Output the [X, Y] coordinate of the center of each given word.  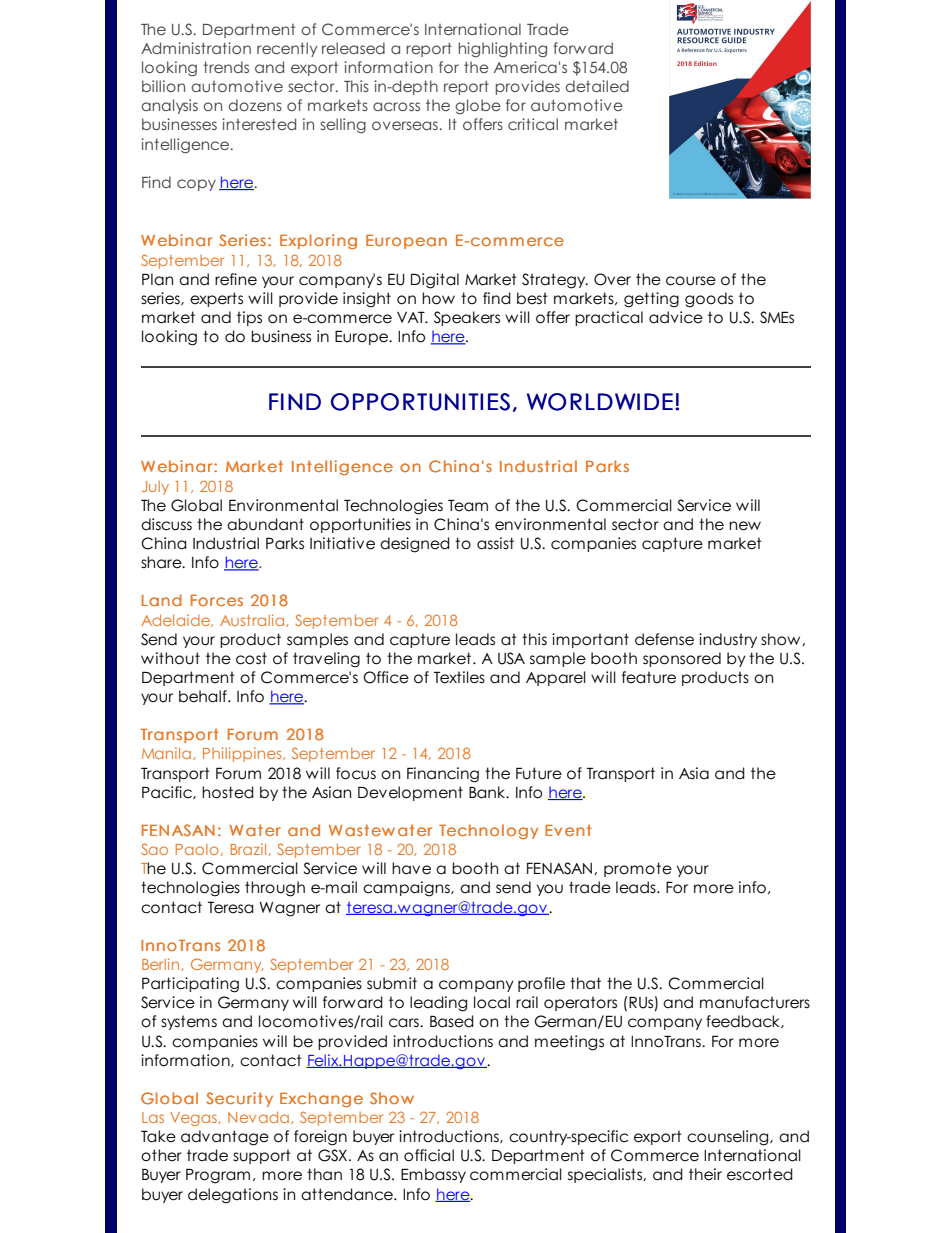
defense [664, 639]
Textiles [459, 677]
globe [478, 106]
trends [226, 67]
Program [218, 1176]
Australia [253, 620]
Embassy [433, 1175]
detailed [597, 86]
